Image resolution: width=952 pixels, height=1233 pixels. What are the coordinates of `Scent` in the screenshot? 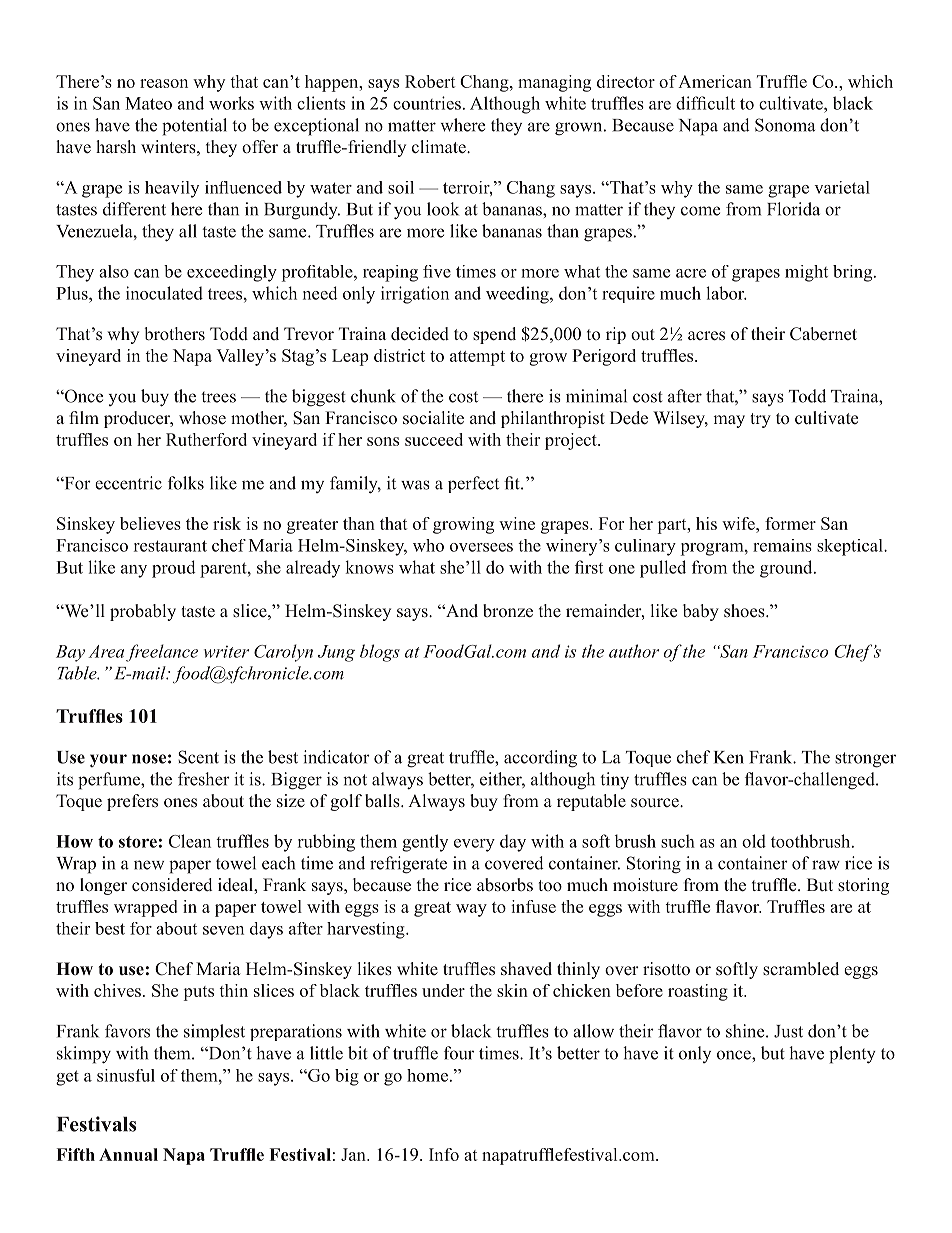 It's located at (198, 757).
